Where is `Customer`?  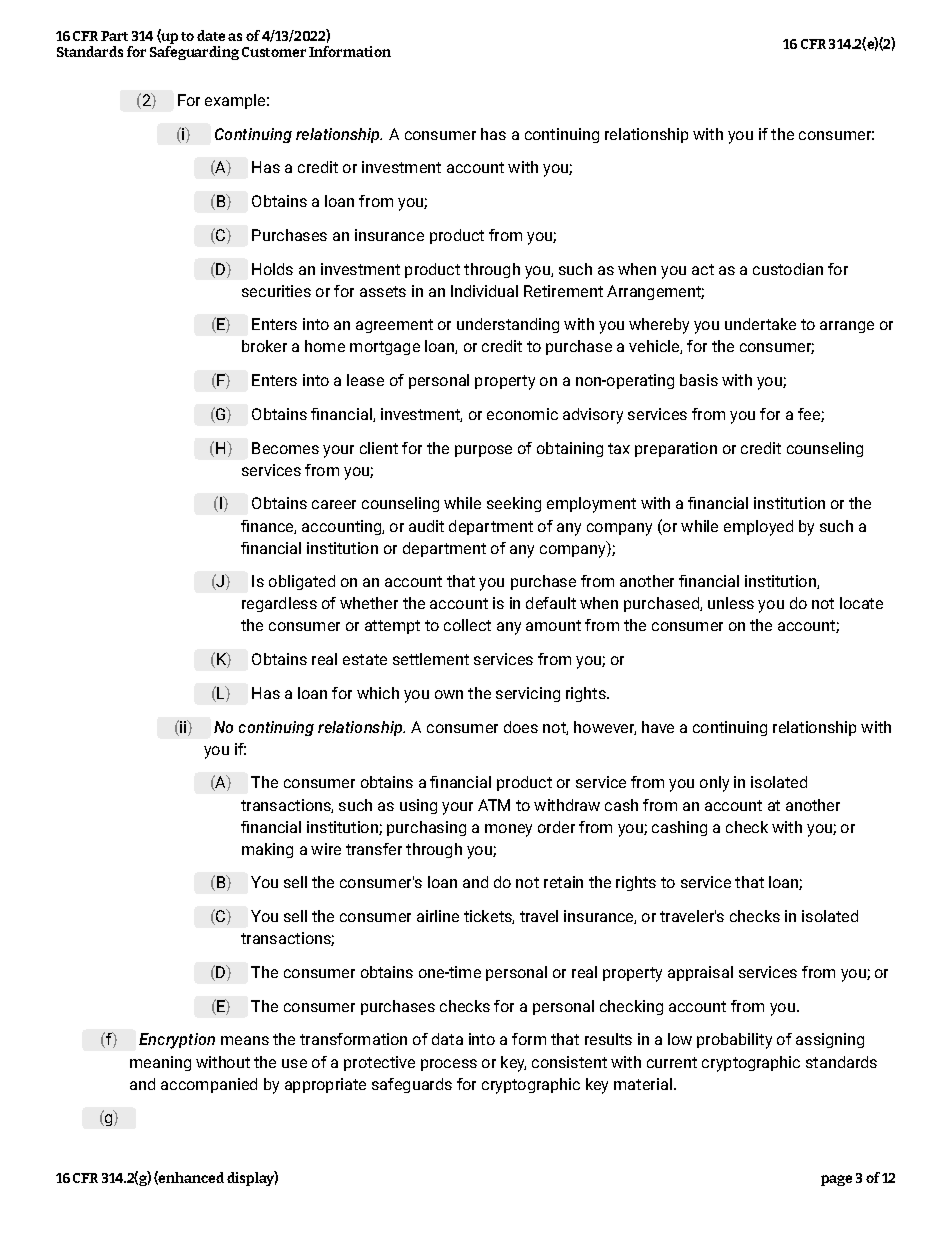
Customer is located at coordinates (274, 52).
